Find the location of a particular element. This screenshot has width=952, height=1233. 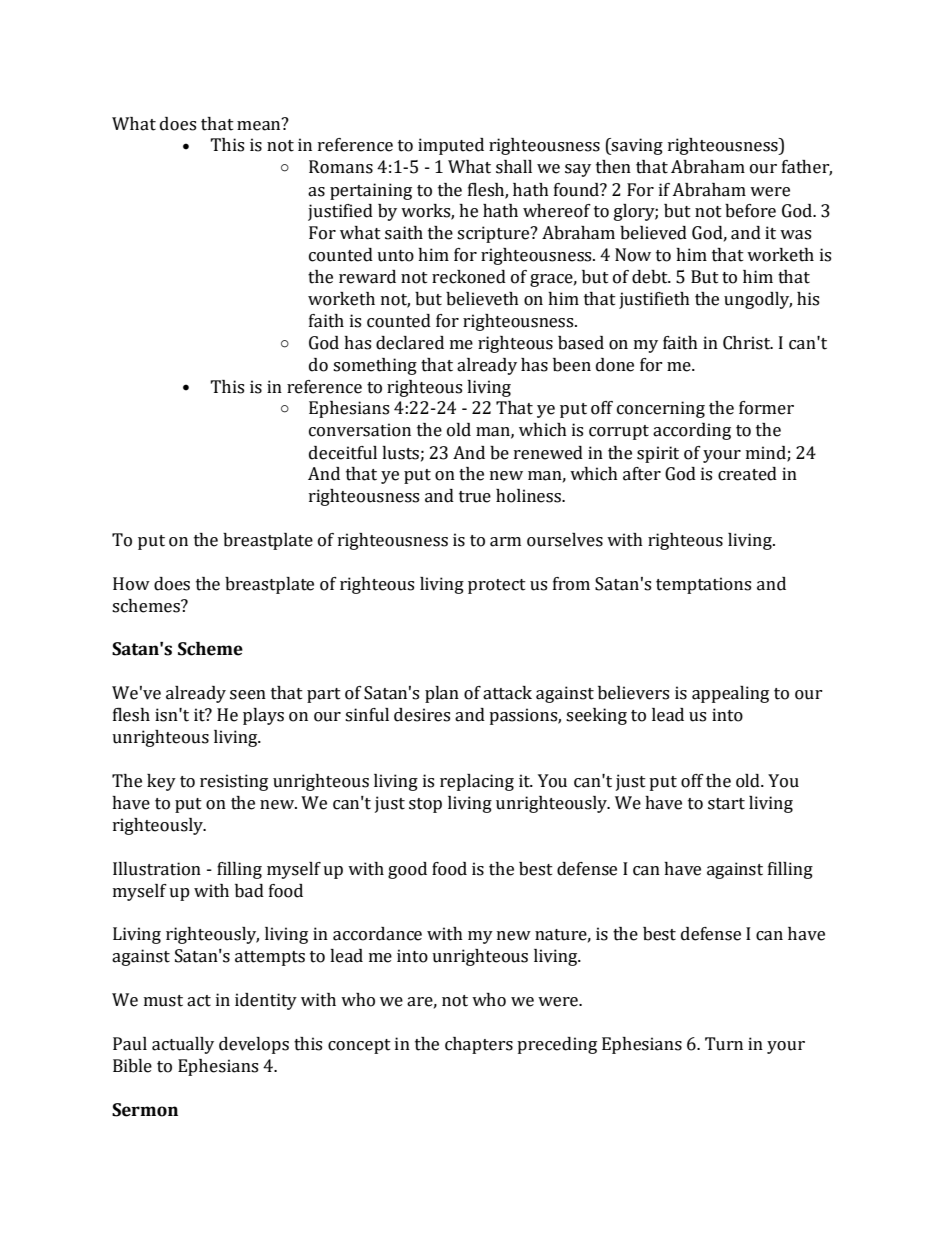

protect is located at coordinates (497, 586).
